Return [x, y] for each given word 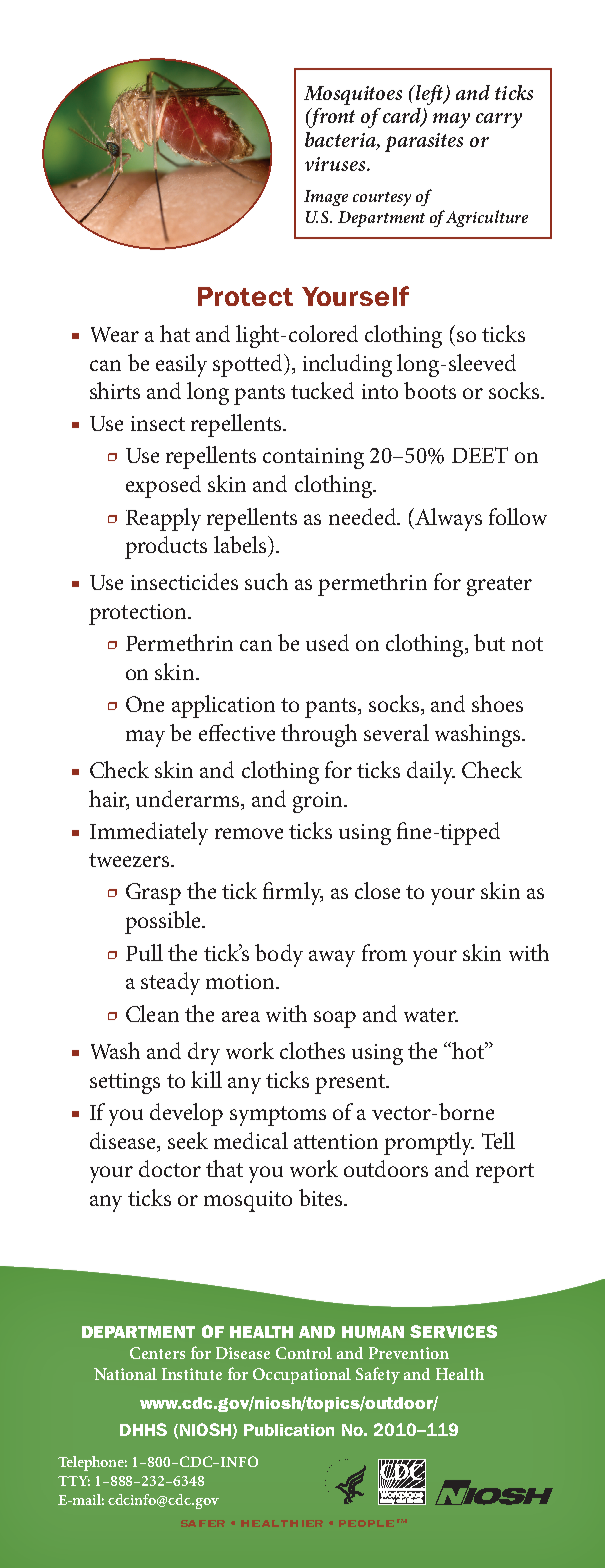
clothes [312, 1050]
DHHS [143, 1429]
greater [499, 586]
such [266, 581]
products [166, 547]
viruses [336, 164]
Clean [152, 1013]
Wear [115, 334]
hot [469, 1050]
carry [499, 120]
